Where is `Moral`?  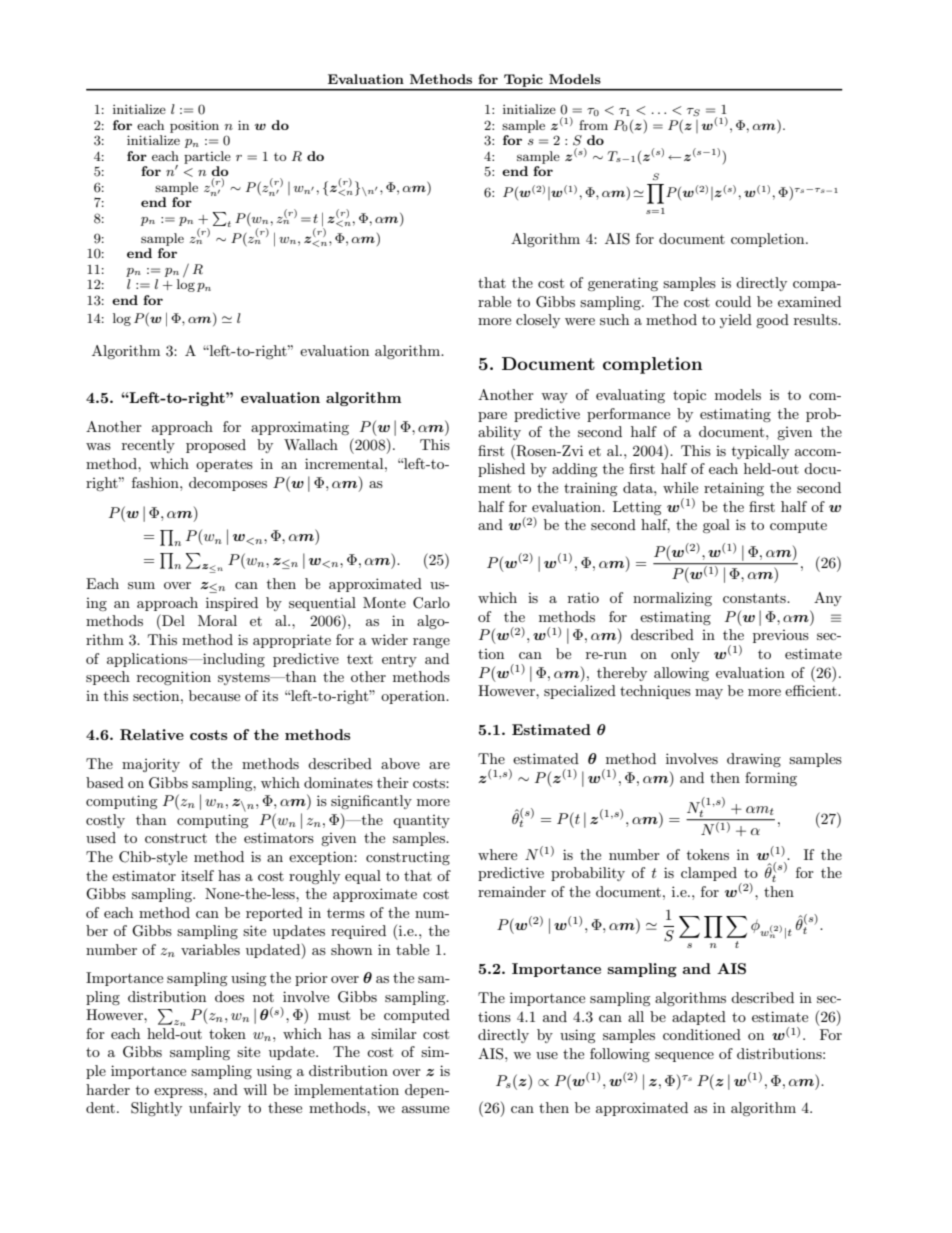 Moral is located at coordinates (217, 620).
